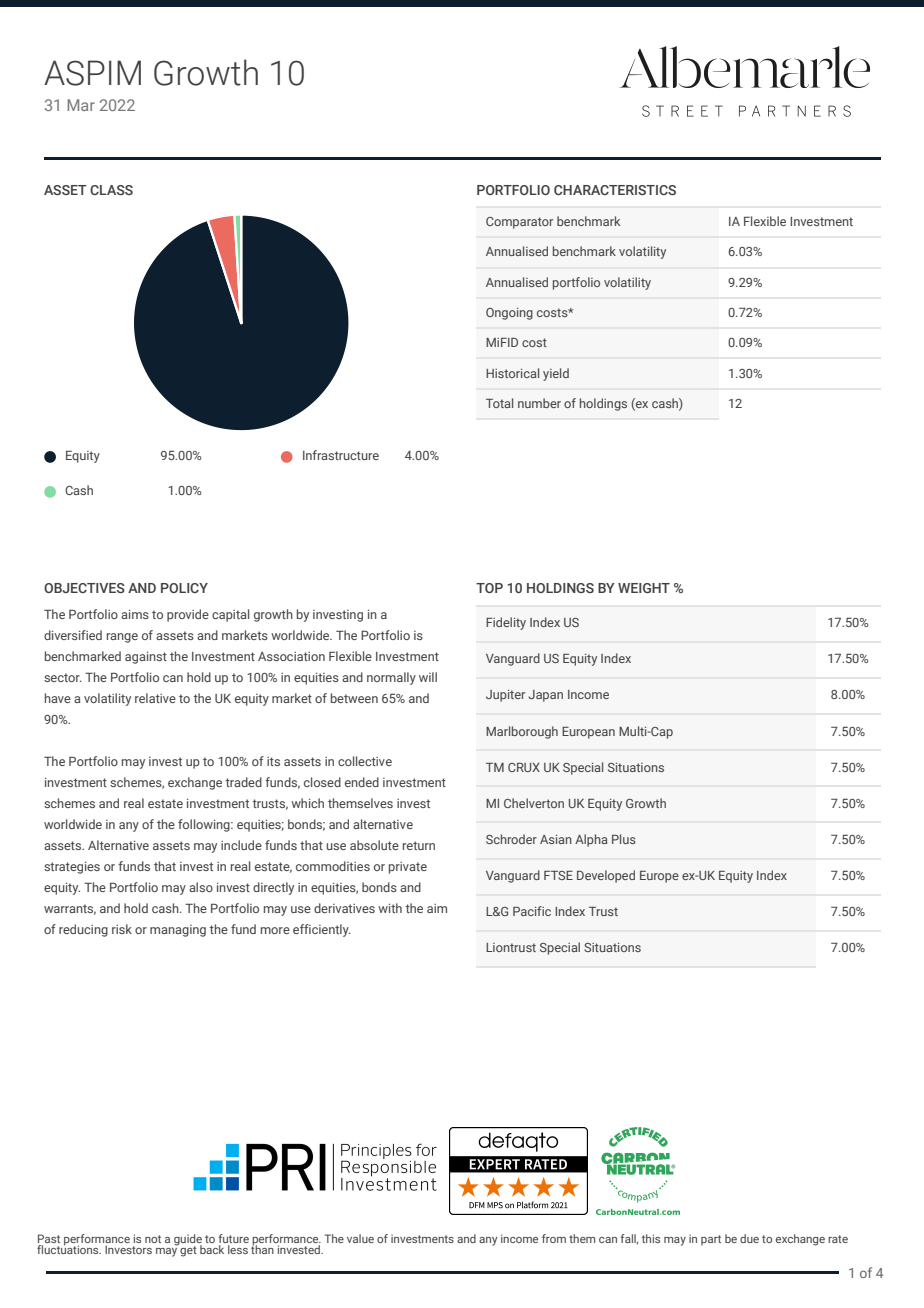 The width and height of the screenshot is (924, 1308). Describe the element at coordinates (360, 1238) in the screenshot. I see `value` at that location.
